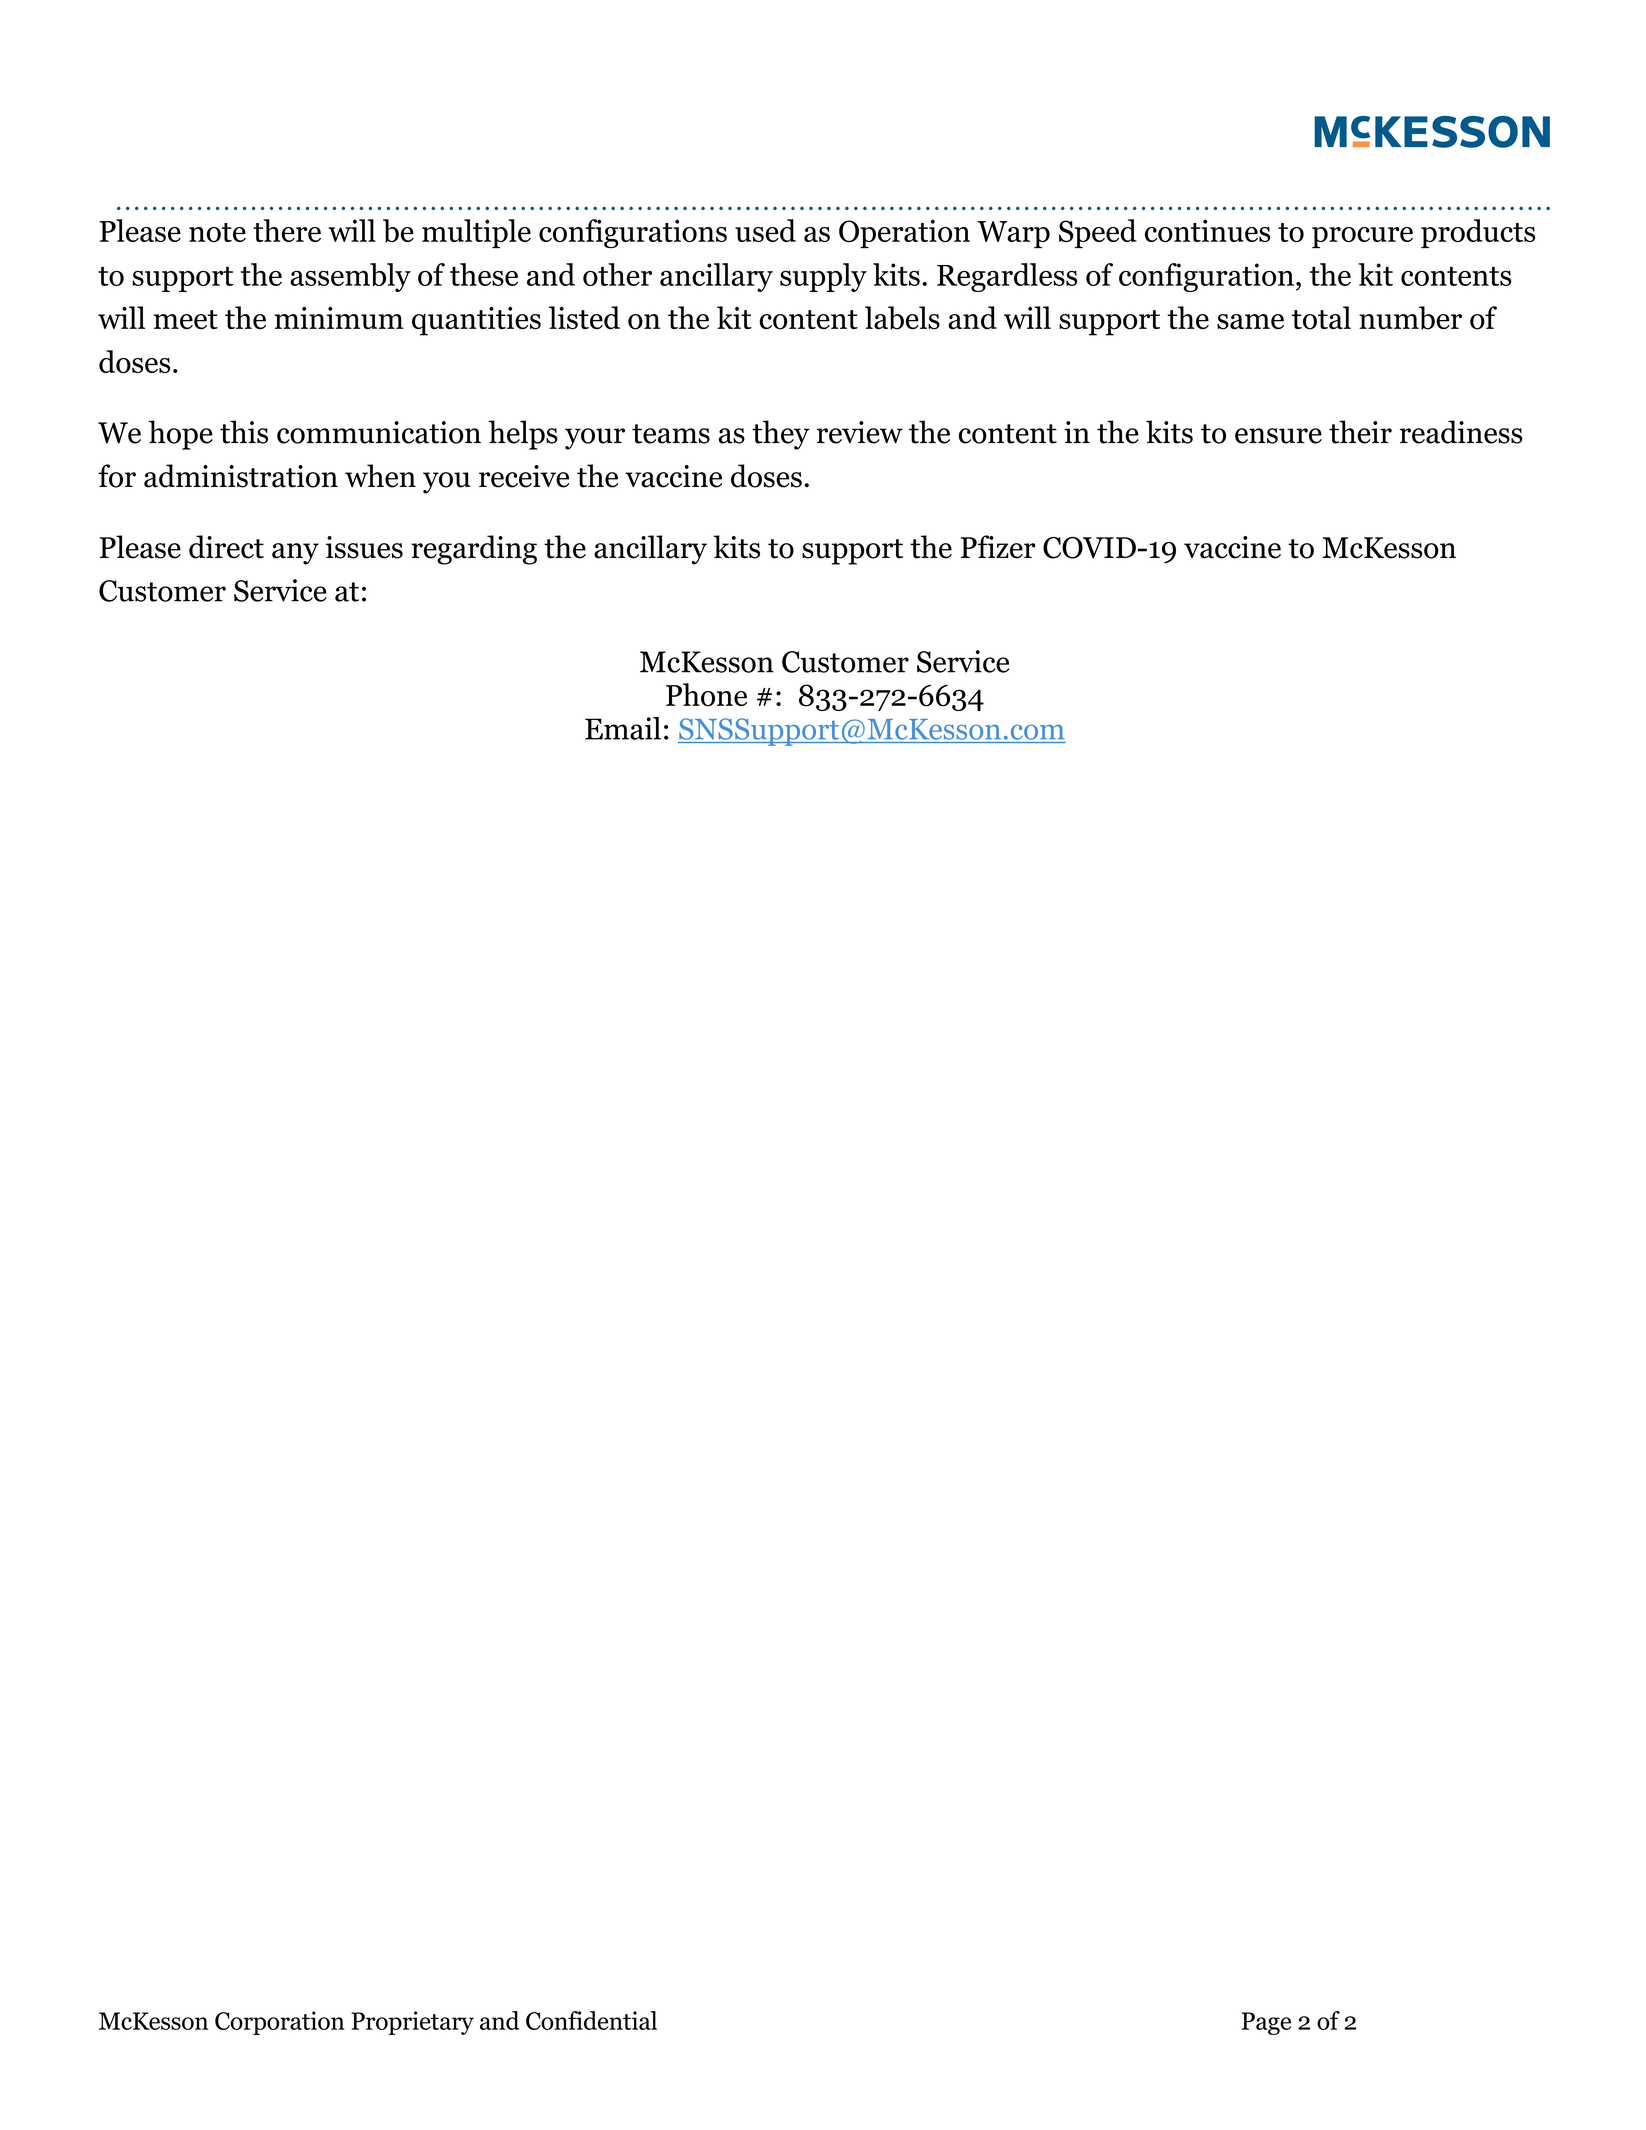  What do you see at coordinates (706, 695) in the image?
I see `Phone` at bounding box center [706, 695].
